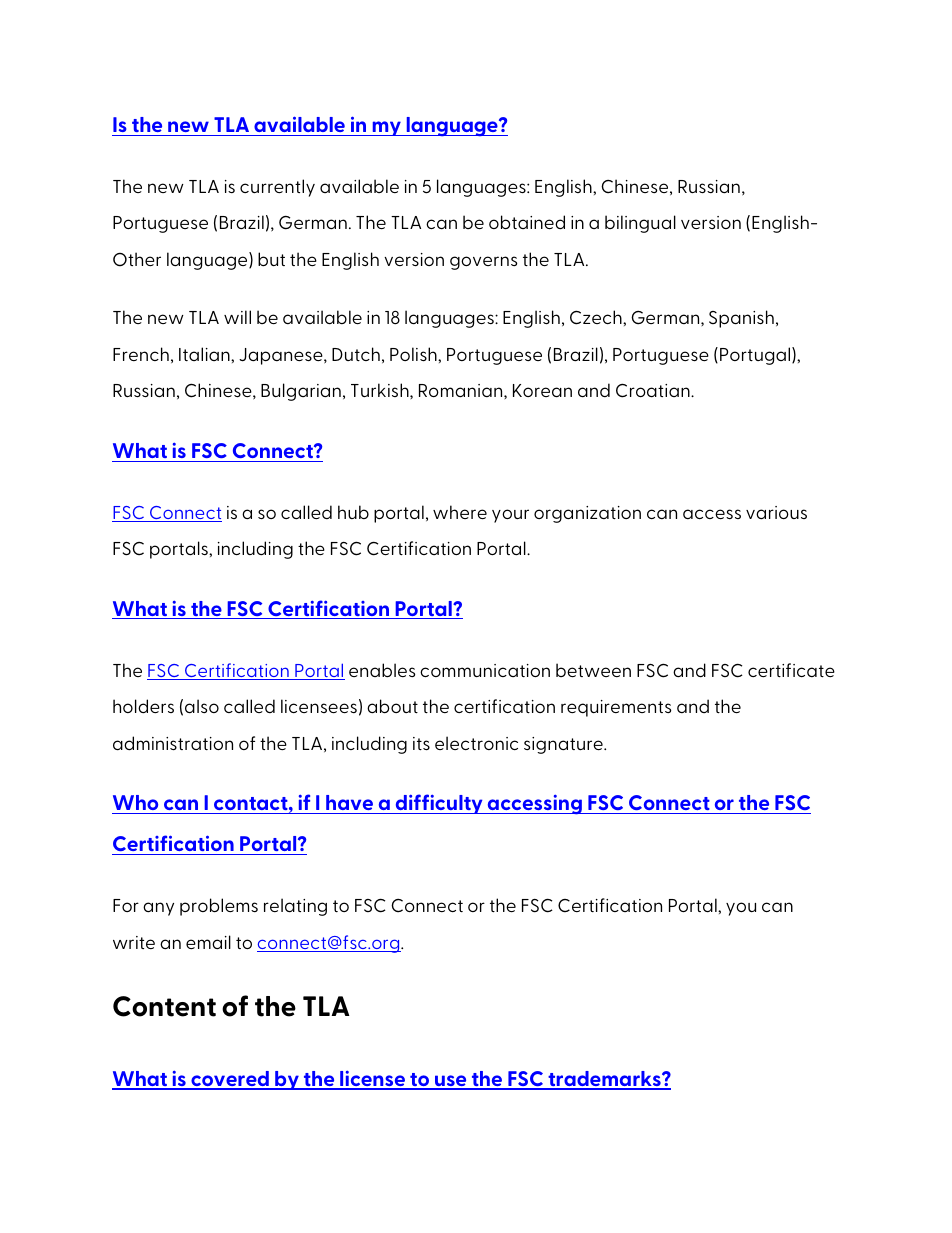 The width and height of the screenshot is (952, 1233). I want to click on also, so click(202, 706).
